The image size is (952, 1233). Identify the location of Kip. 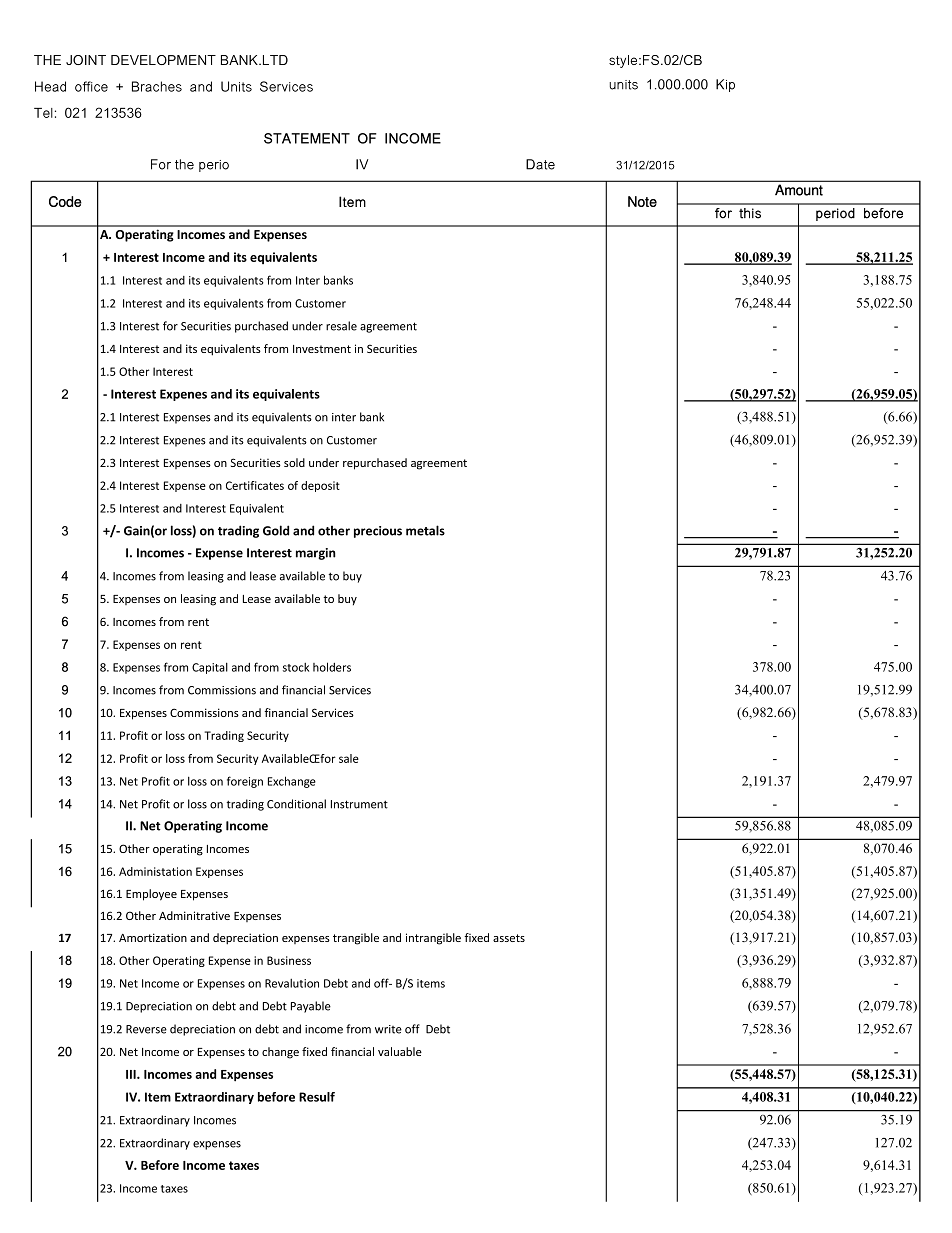
(725, 85).
